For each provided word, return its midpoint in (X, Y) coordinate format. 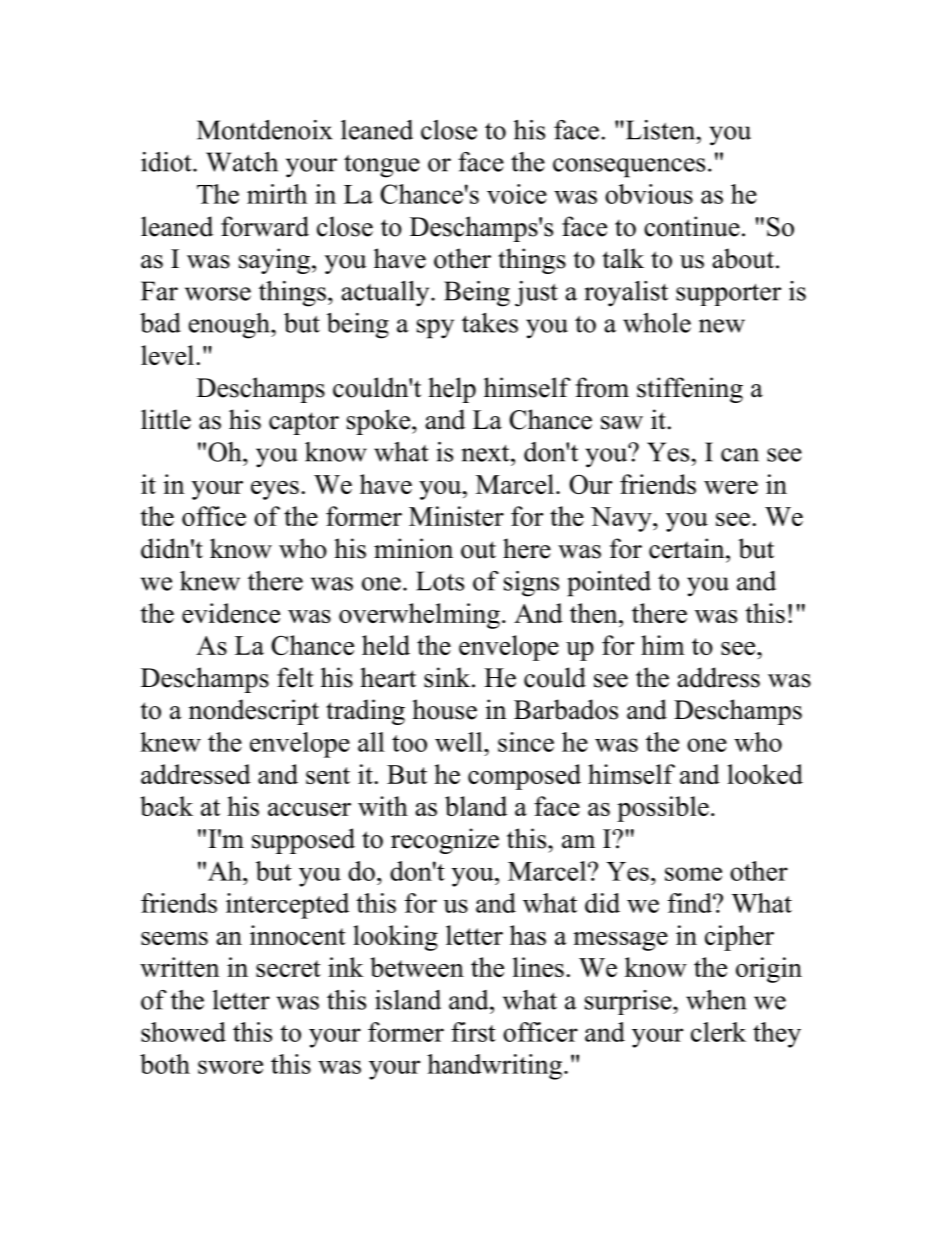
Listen (660, 130)
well (460, 742)
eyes (275, 490)
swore (230, 1067)
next (487, 453)
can (740, 455)
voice (517, 194)
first (473, 1032)
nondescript (254, 712)
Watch (242, 162)
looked (765, 774)
